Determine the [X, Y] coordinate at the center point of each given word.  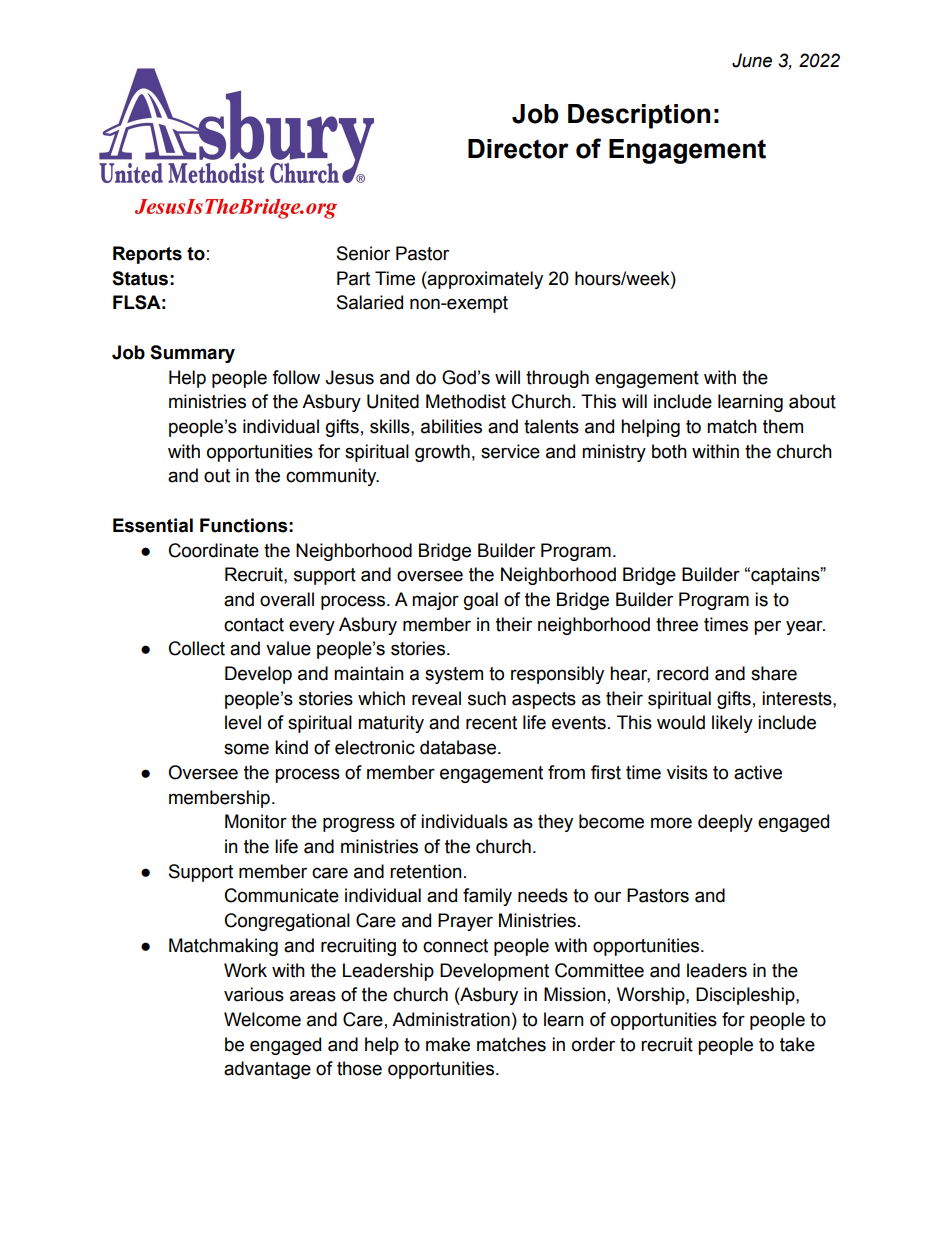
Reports [147, 255]
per [767, 627]
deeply [725, 823]
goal [481, 601]
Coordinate [214, 550]
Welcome [262, 1019]
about [812, 401]
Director [518, 149]
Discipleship [746, 996]
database [458, 747]
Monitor [256, 821]
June [752, 60]
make [448, 1044]
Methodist [466, 401]
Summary [192, 354]
